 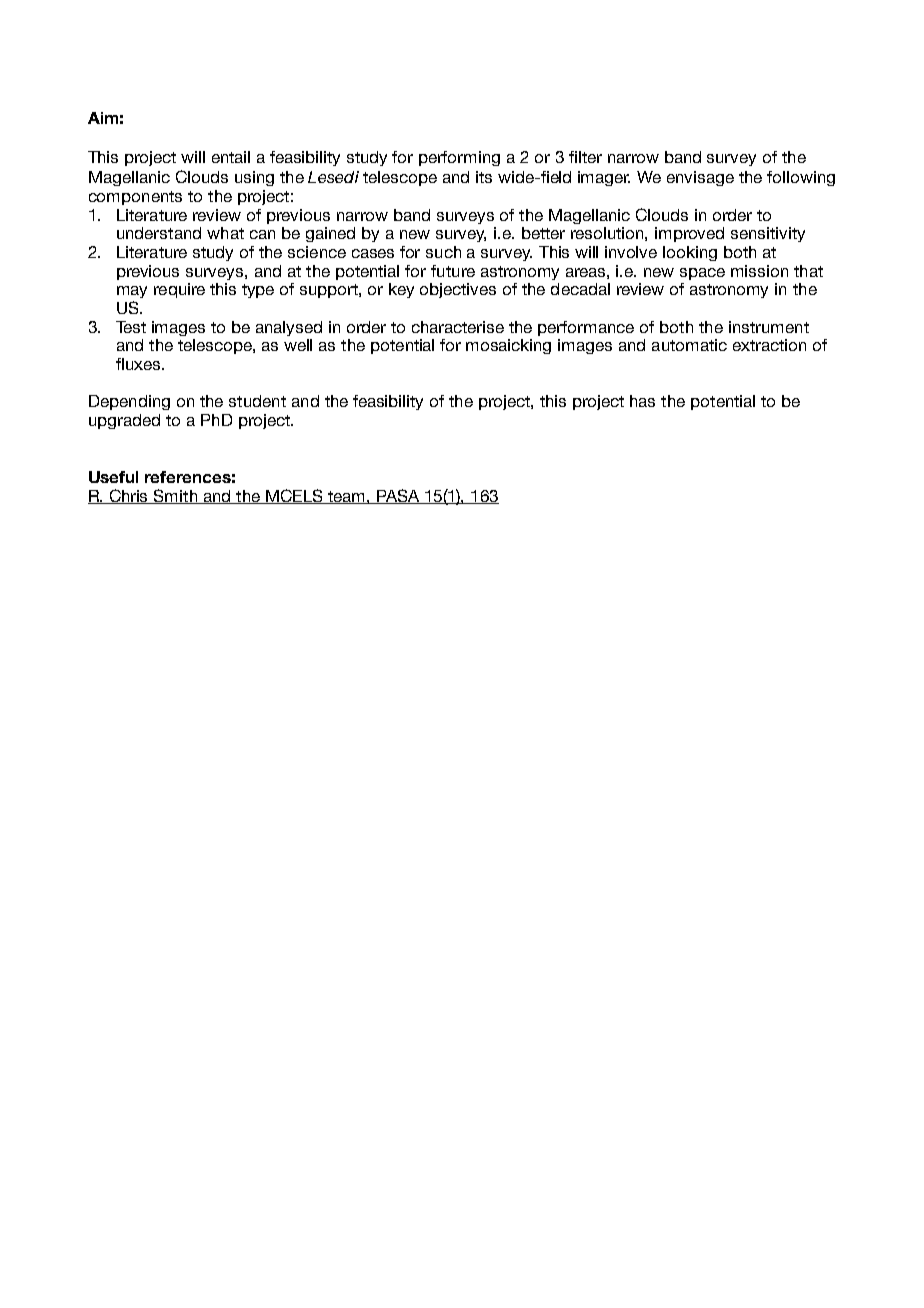 What do you see at coordinates (131, 327) in the document?
I see `Test` at bounding box center [131, 327].
